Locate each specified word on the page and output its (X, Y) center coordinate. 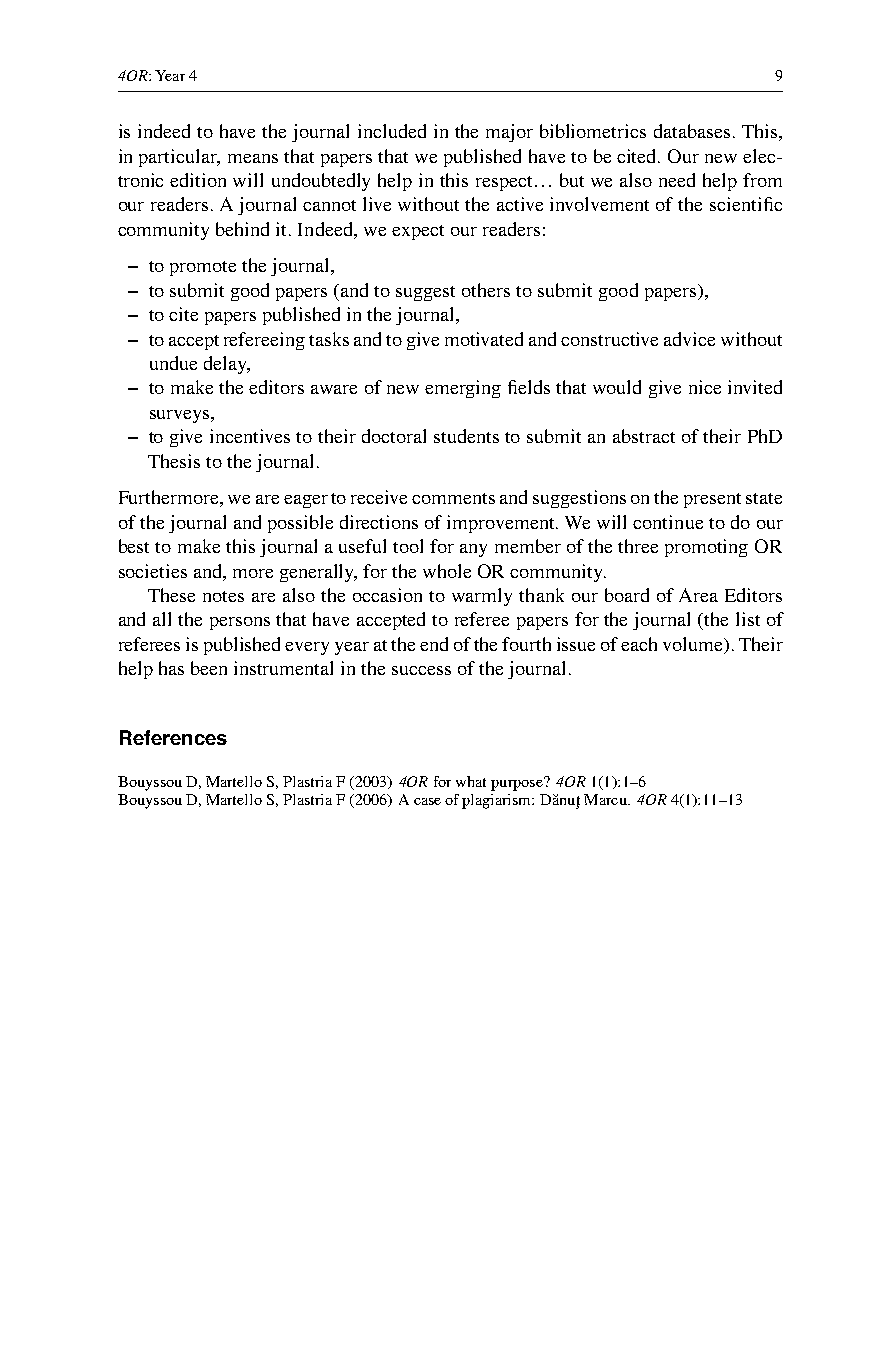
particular (179, 158)
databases (692, 131)
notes (223, 596)
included (392, 131)
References (173, 737)
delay (226, 365)
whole (447, 571)
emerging (463, 389)
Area (698, 595)
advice (689, 339)
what (471, 781)
